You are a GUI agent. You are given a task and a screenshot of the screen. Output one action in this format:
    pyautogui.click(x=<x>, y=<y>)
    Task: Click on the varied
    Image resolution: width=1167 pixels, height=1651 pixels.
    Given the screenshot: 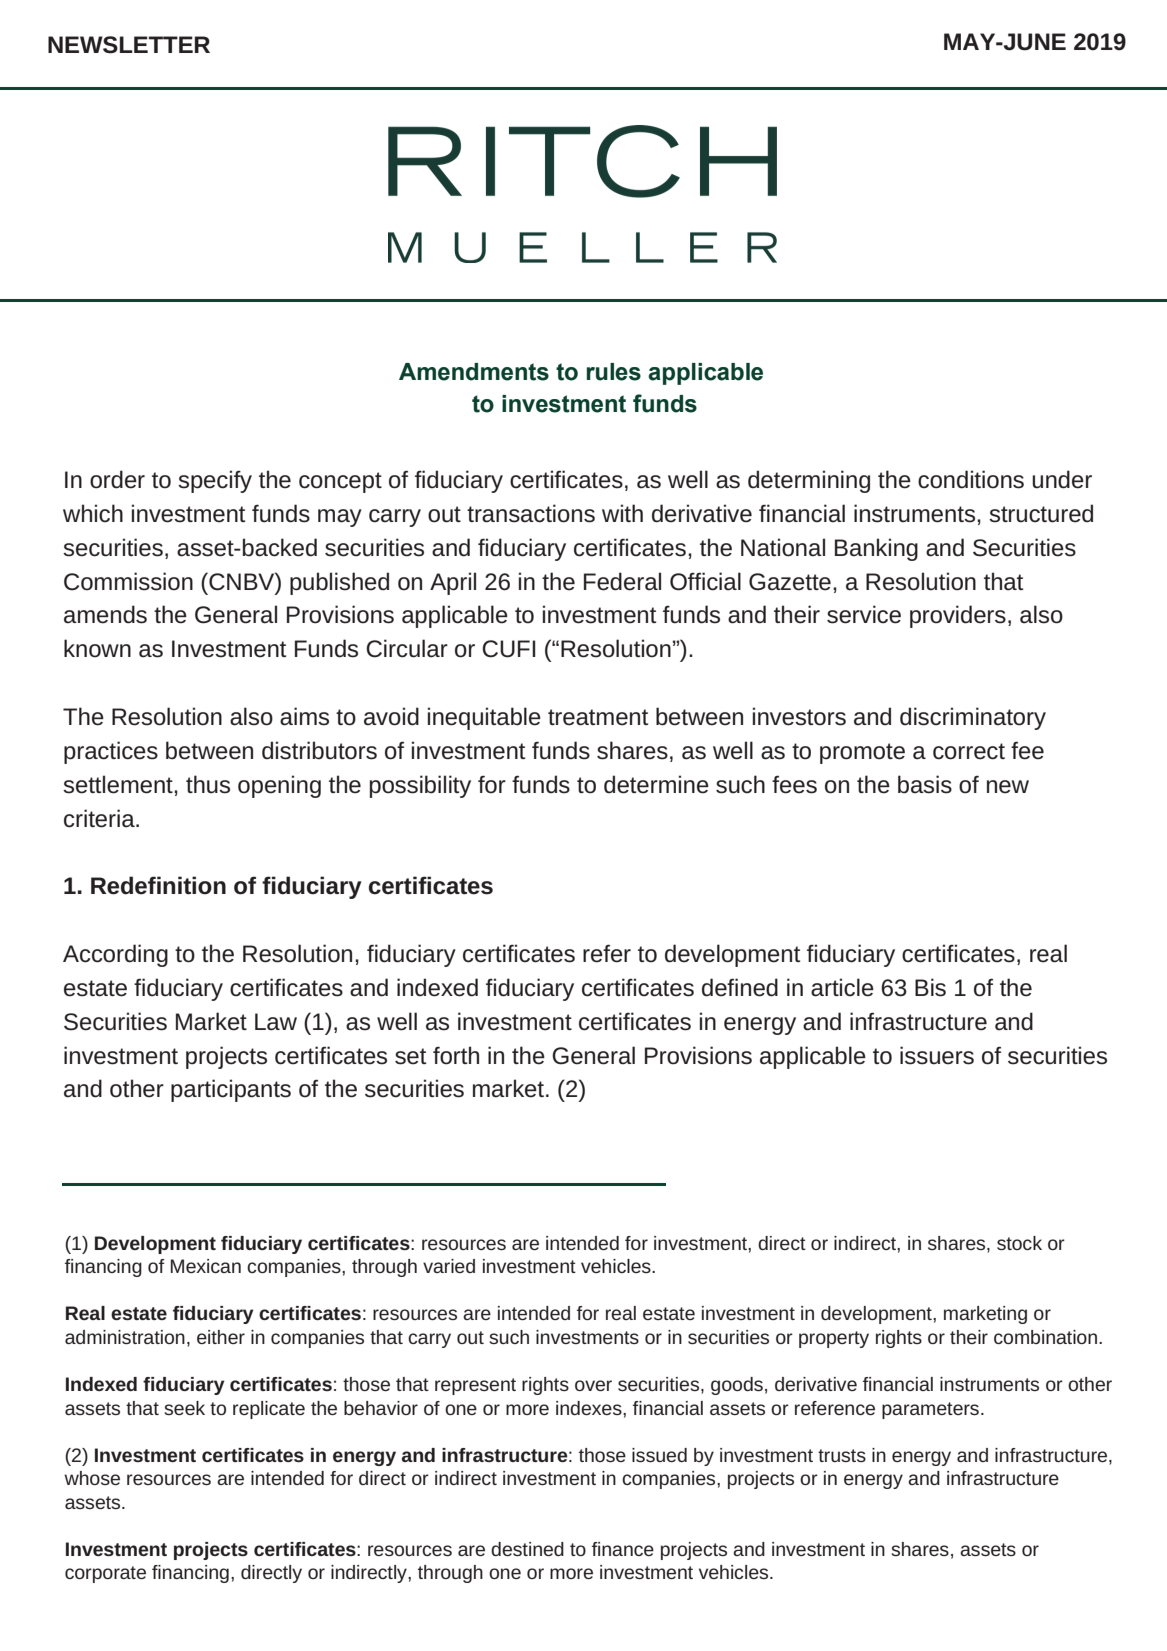 What is the action you would take?
    pyautogui.click(x=449, y=1266)
